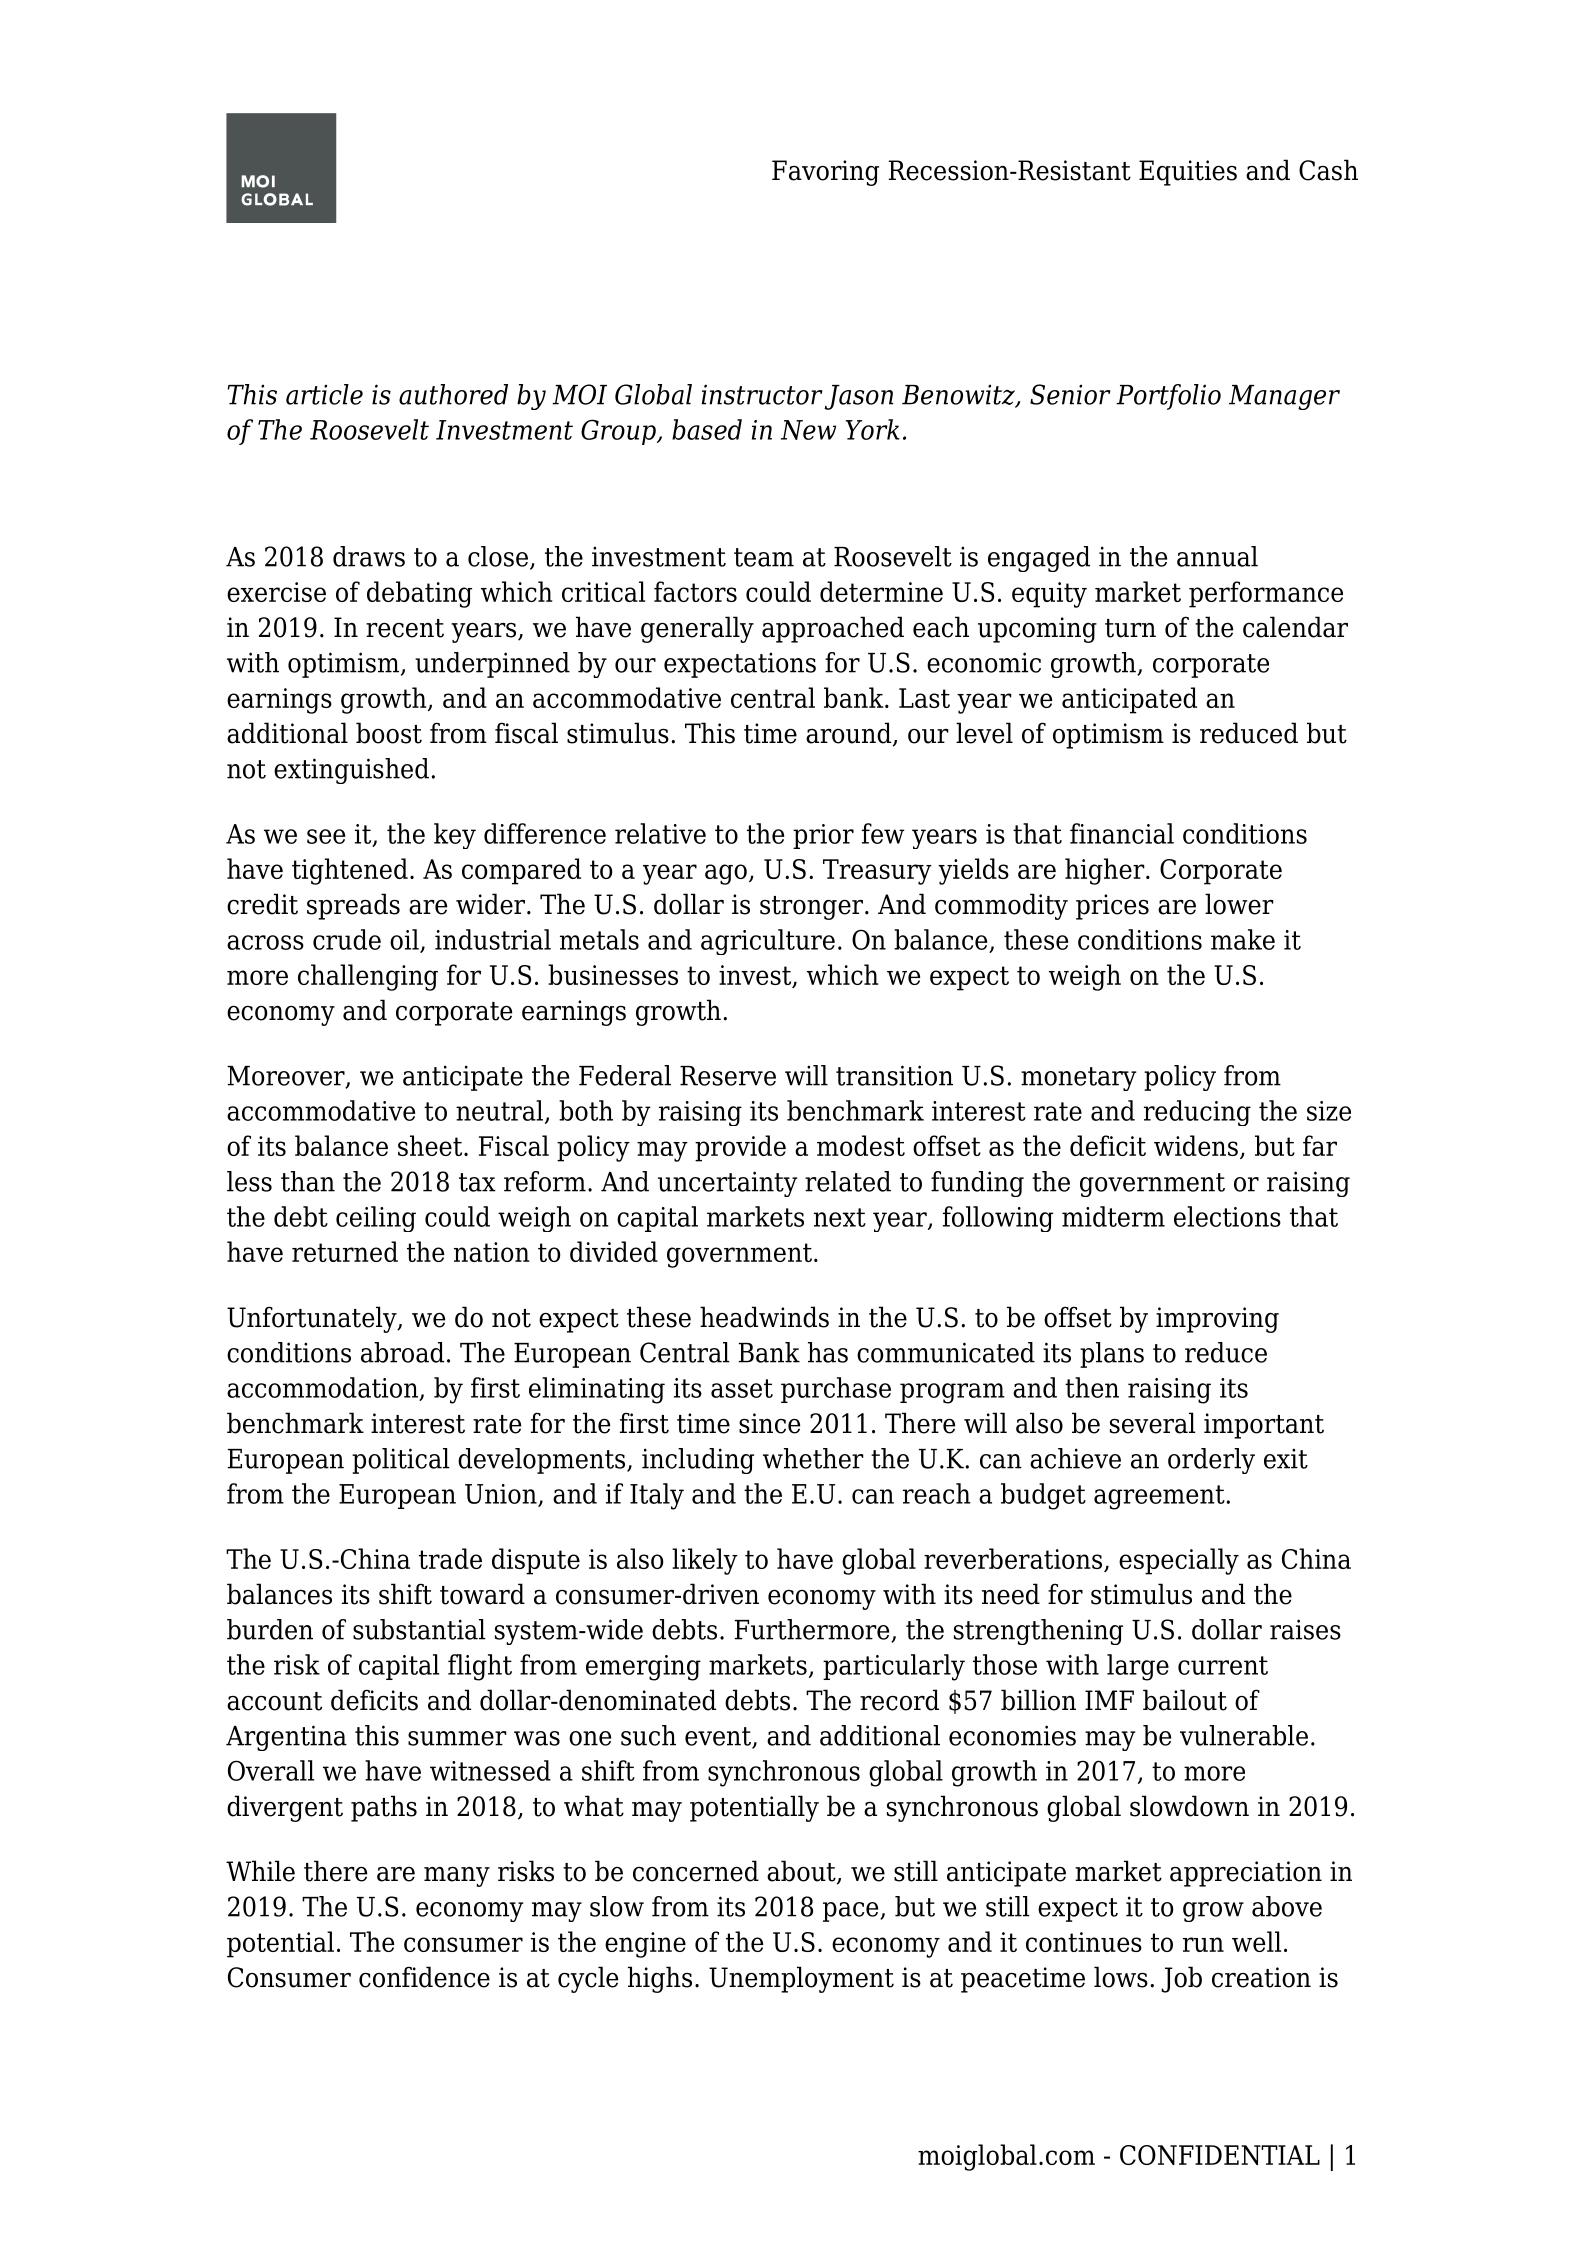 This screenshot has width=1585, height=2241. What do you see at coordinates (825, 173) in the screenshot?
I see `Favoring` at bounding box center [825, 173].
